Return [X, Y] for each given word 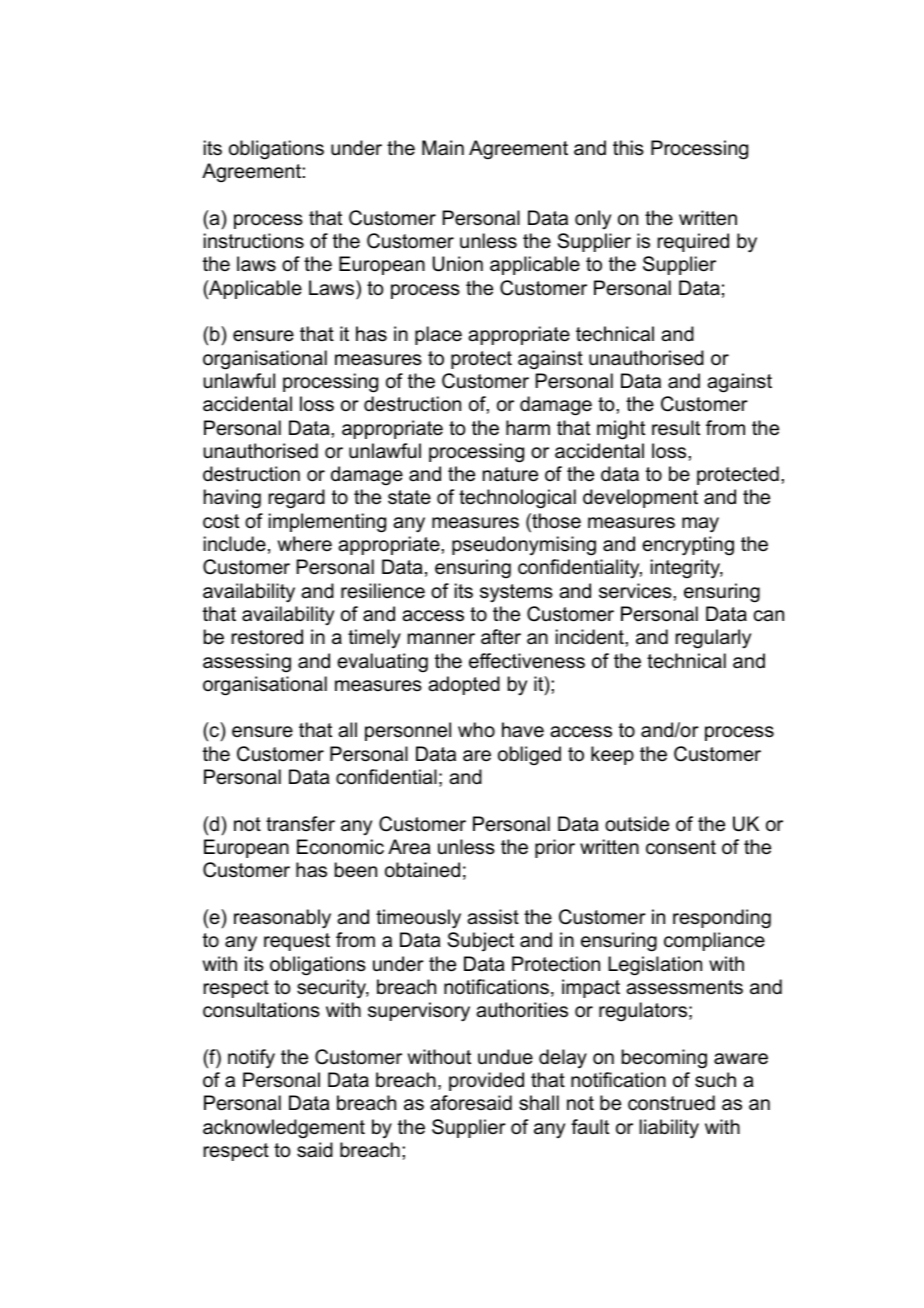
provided [486, 1081]
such [715, 1080]
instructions [254, 241]
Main [443, 148]
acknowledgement [284, 1129]
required [693, 242]
